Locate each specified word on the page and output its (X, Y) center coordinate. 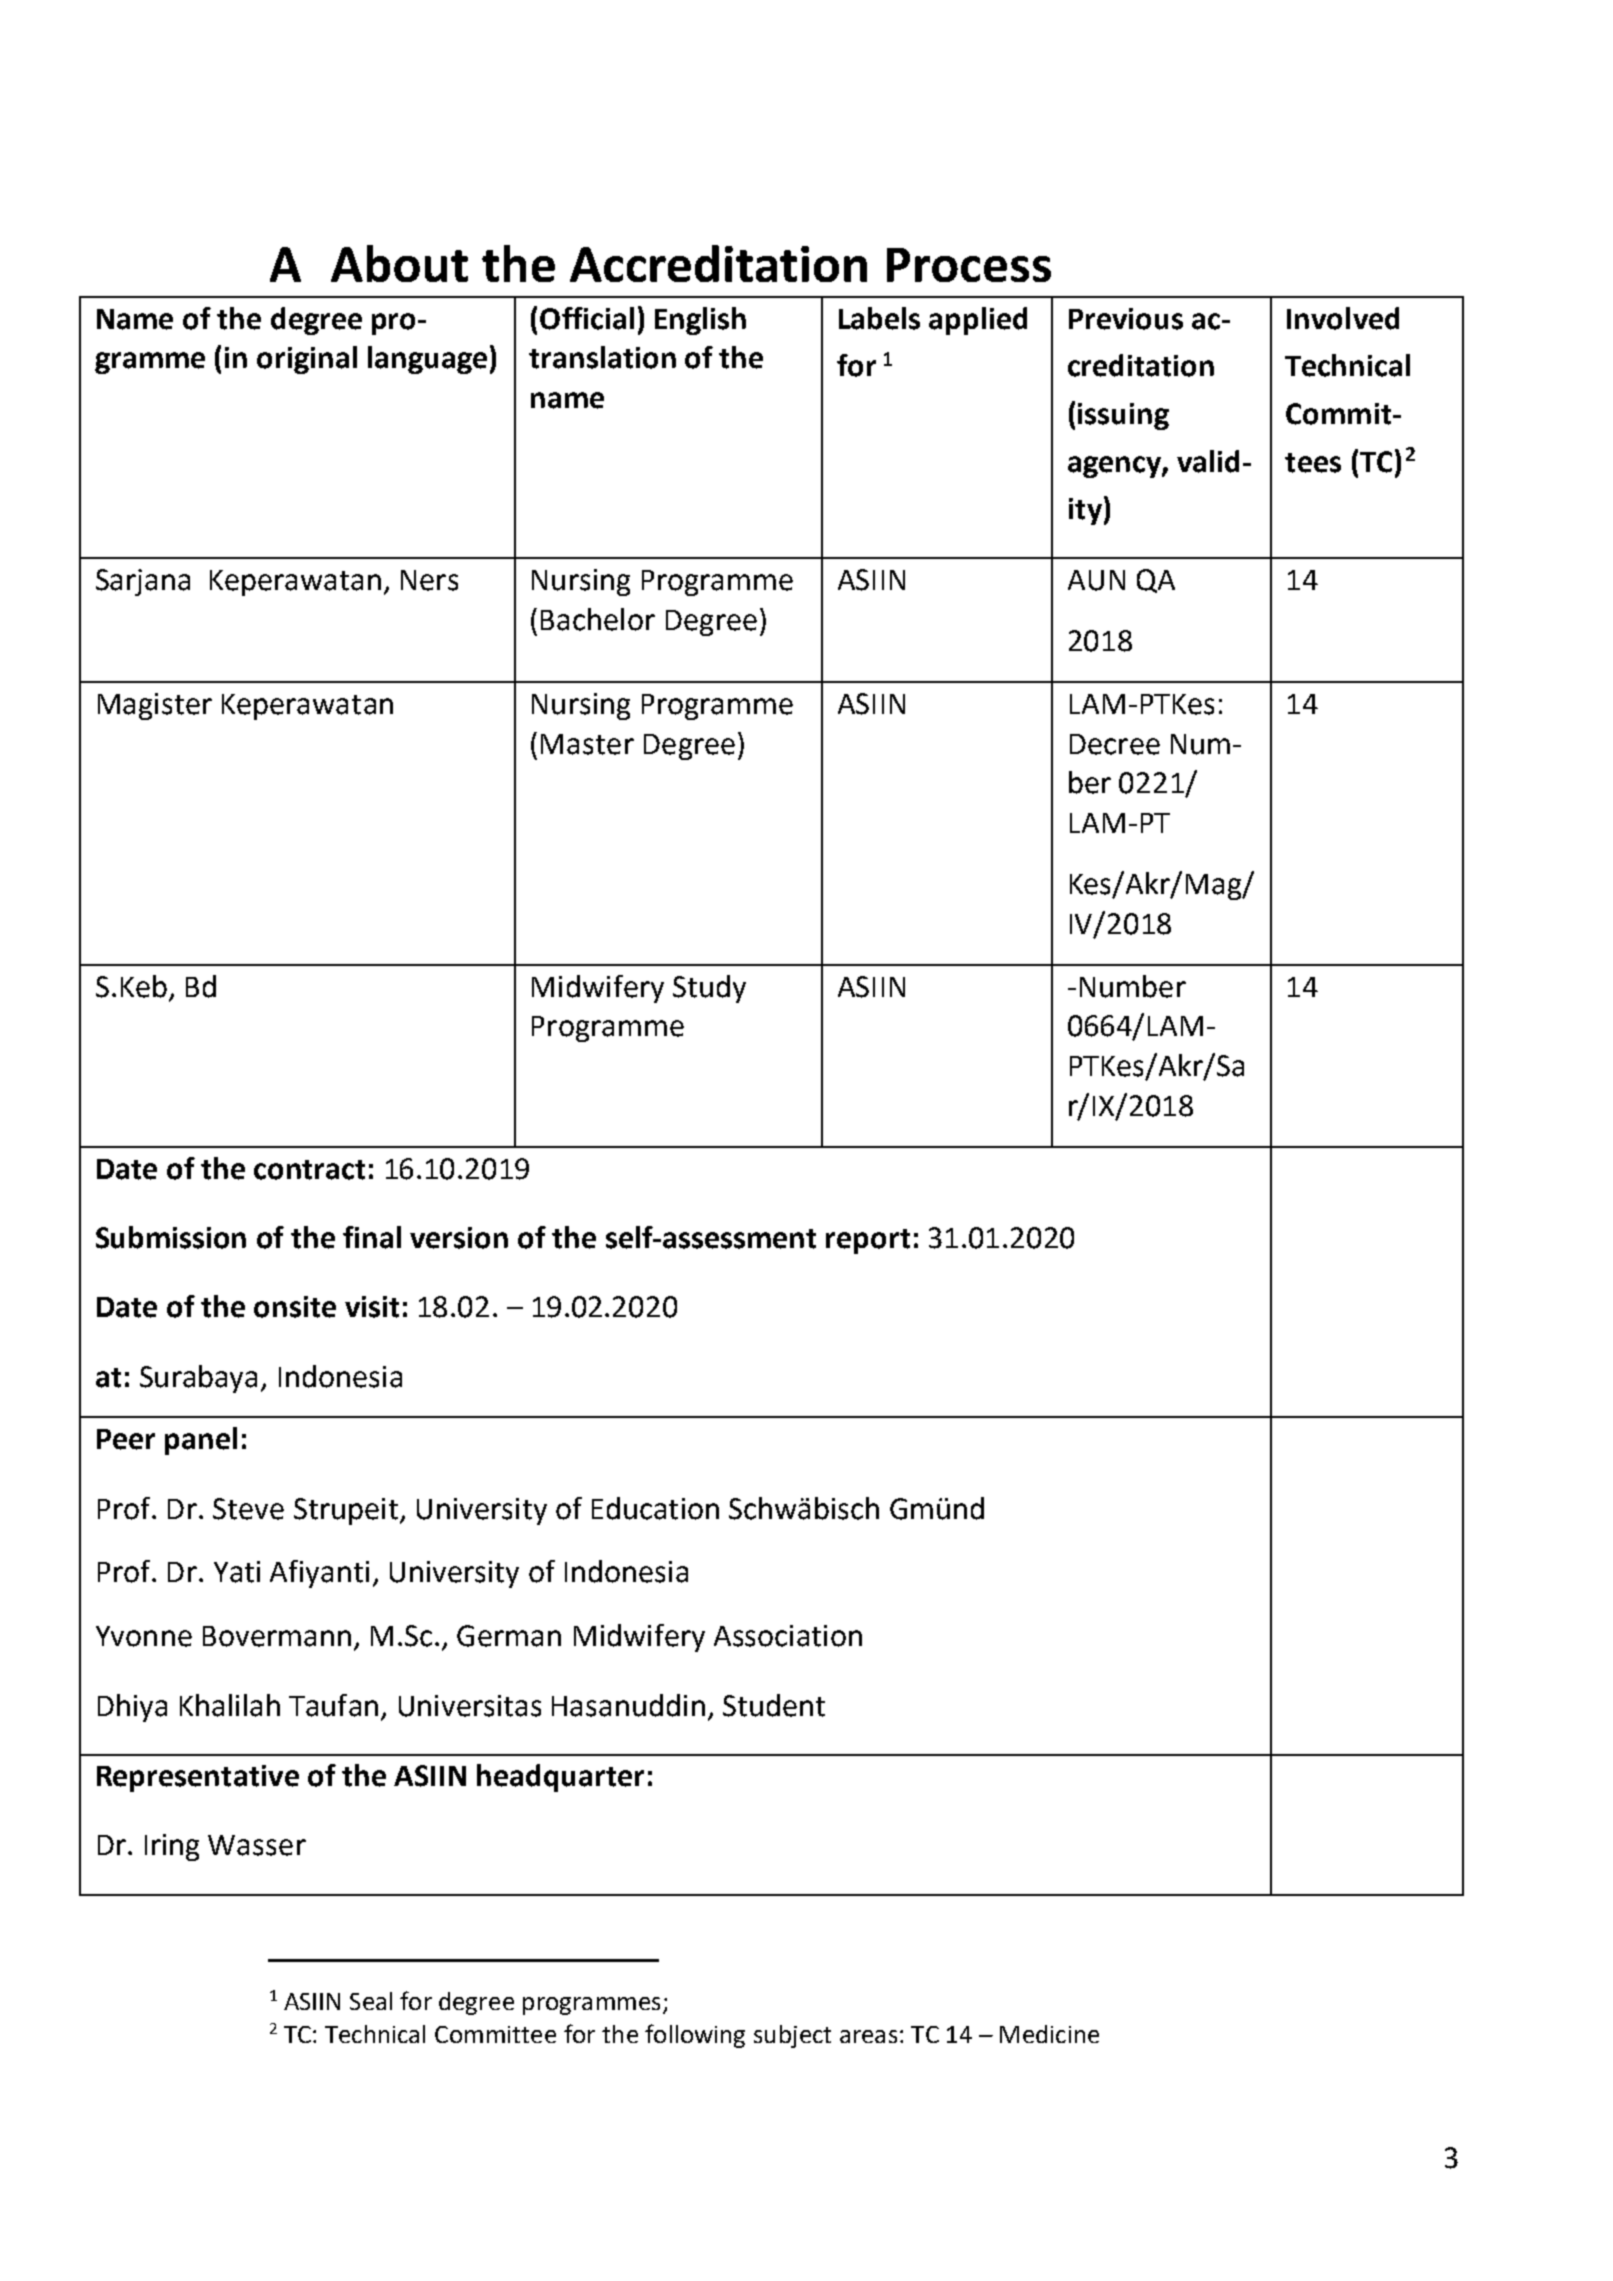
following (695, 2036)
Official (587, 318)
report (868, 1241)
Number (1133, 986)
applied (978, 321)
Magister (155, 706)
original (307, 360)
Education (655, 1508)
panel (201, 1441)
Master (587, 744)
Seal (371, 2001)
